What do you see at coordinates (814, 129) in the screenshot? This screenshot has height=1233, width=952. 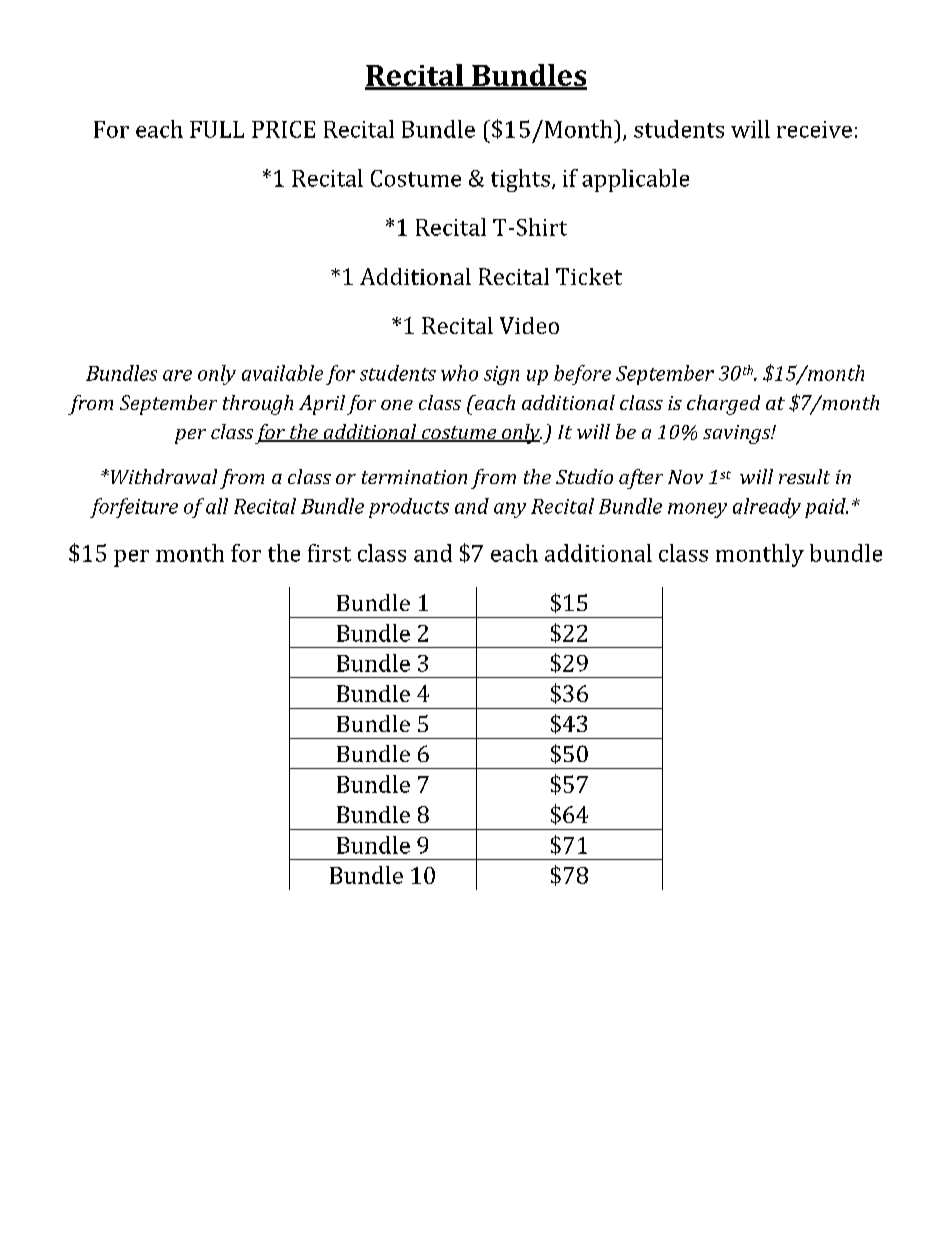 I see `receive` at bounding box center [814, 129].
